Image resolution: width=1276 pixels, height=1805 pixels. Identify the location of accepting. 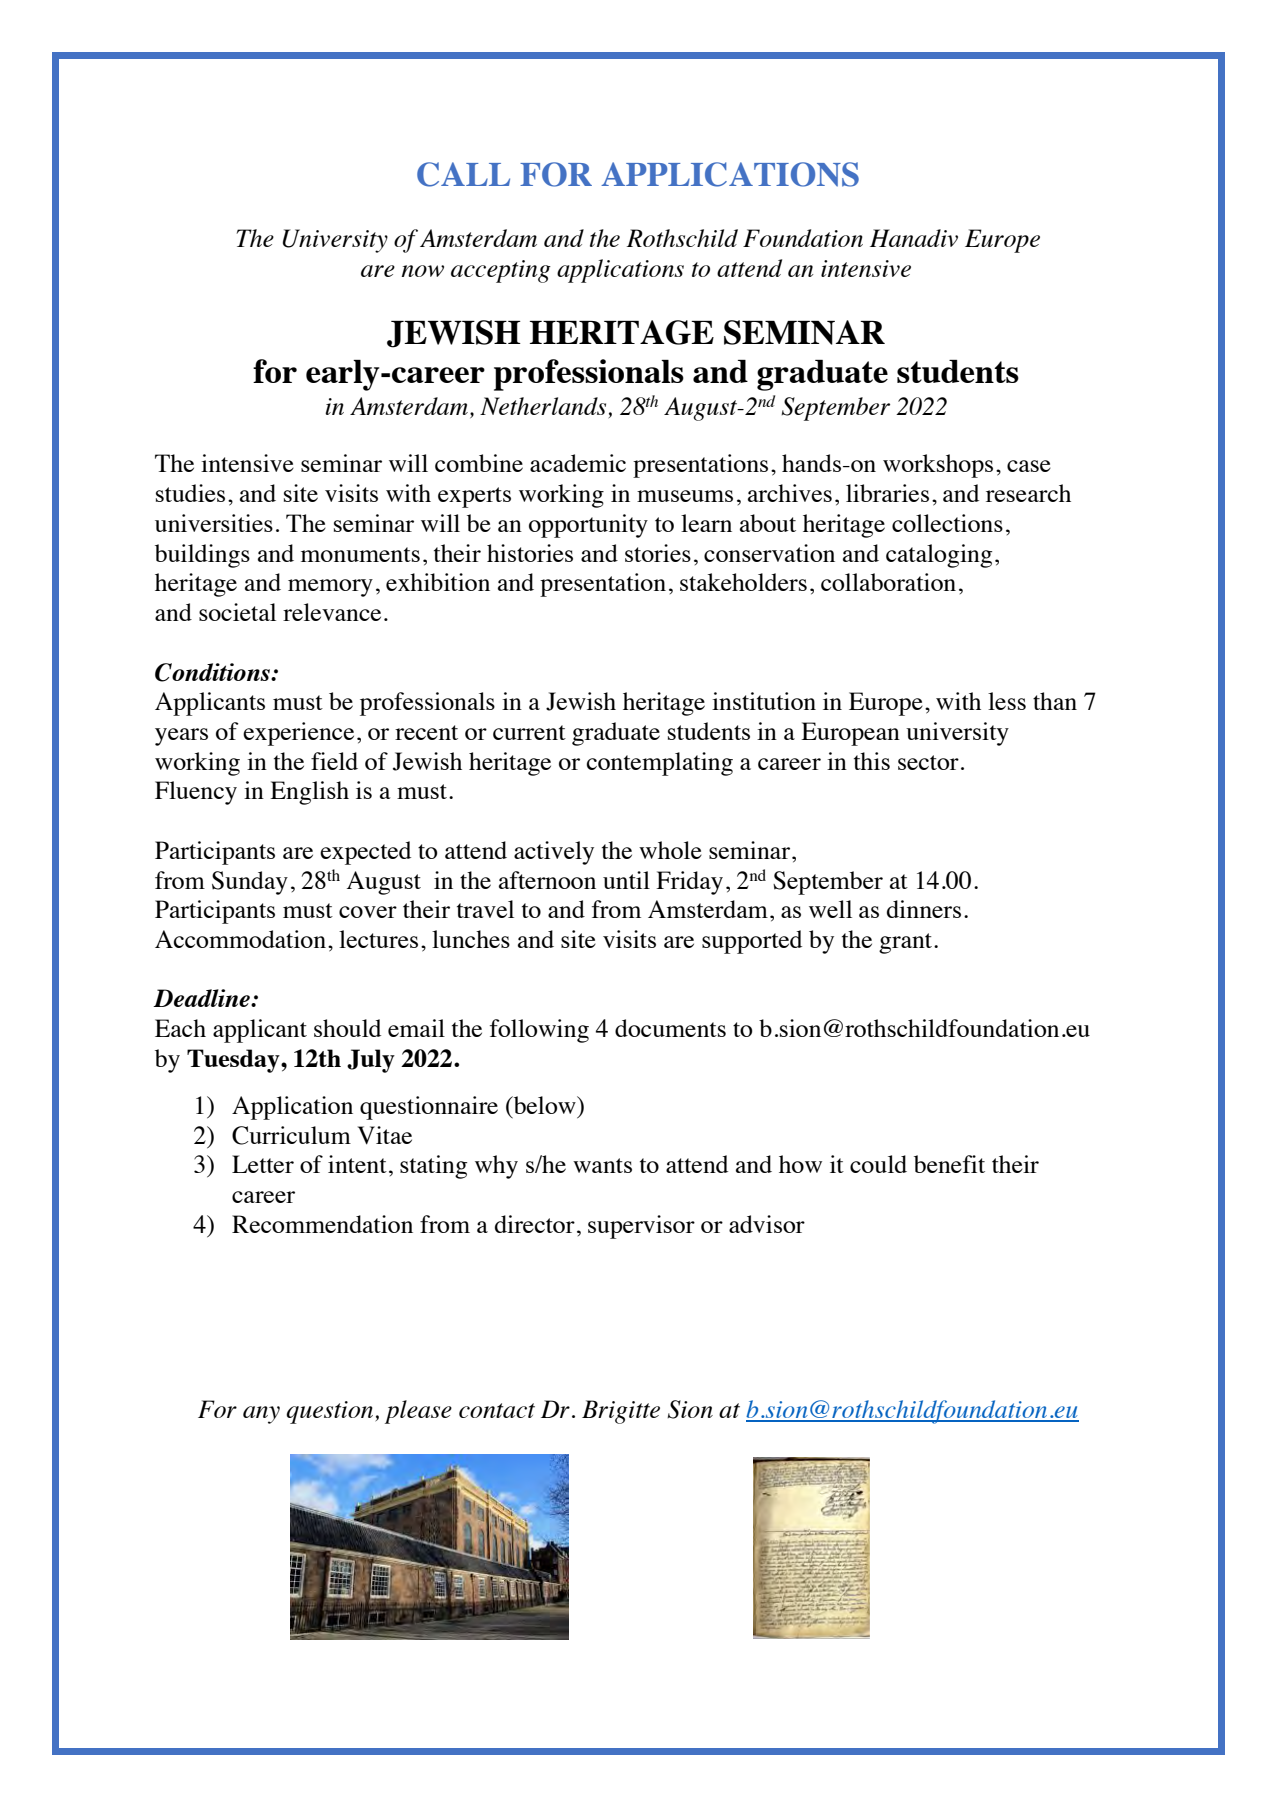
(501, 271).
